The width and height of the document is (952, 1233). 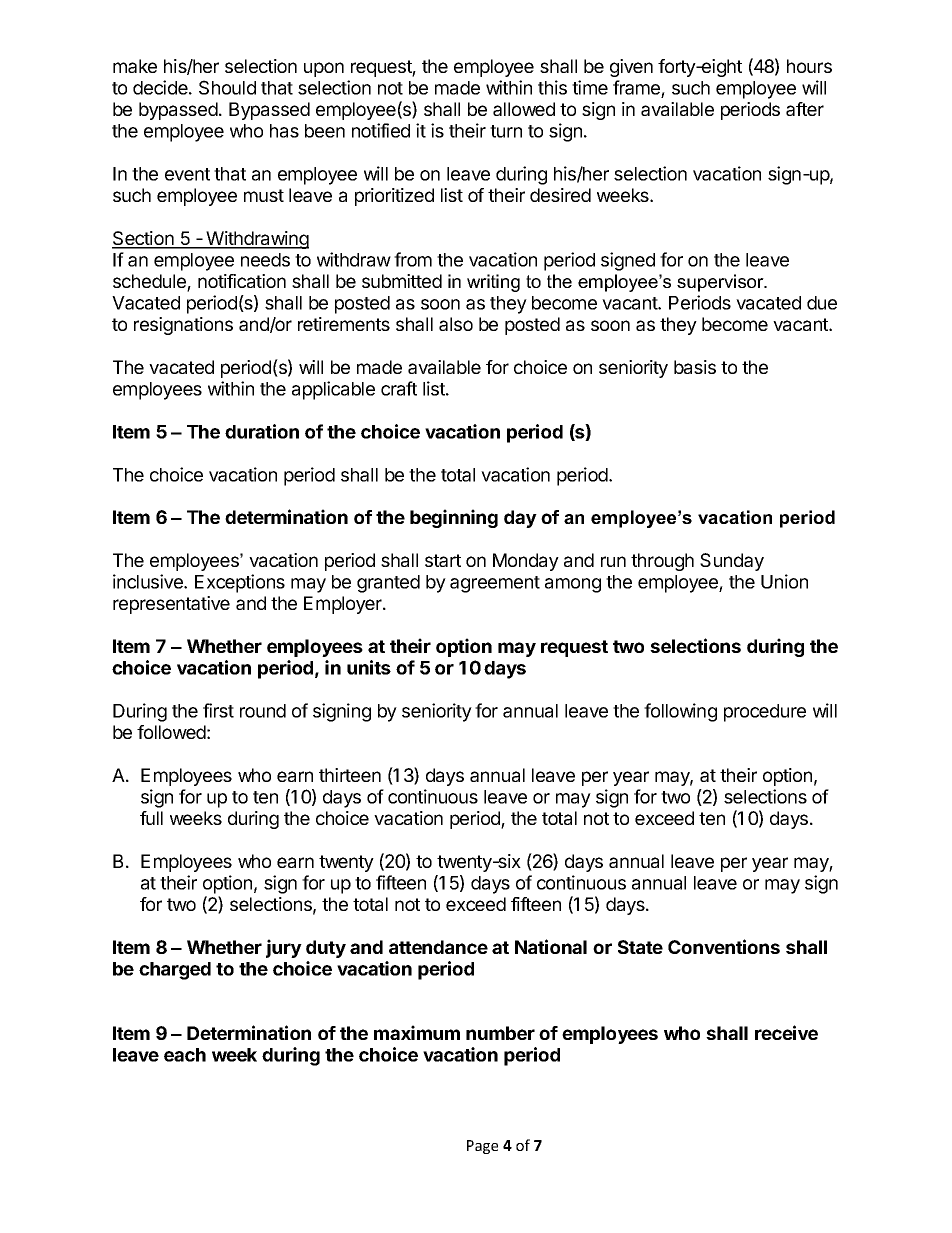 I want to click on allowed, so click(x=524, y=109).
